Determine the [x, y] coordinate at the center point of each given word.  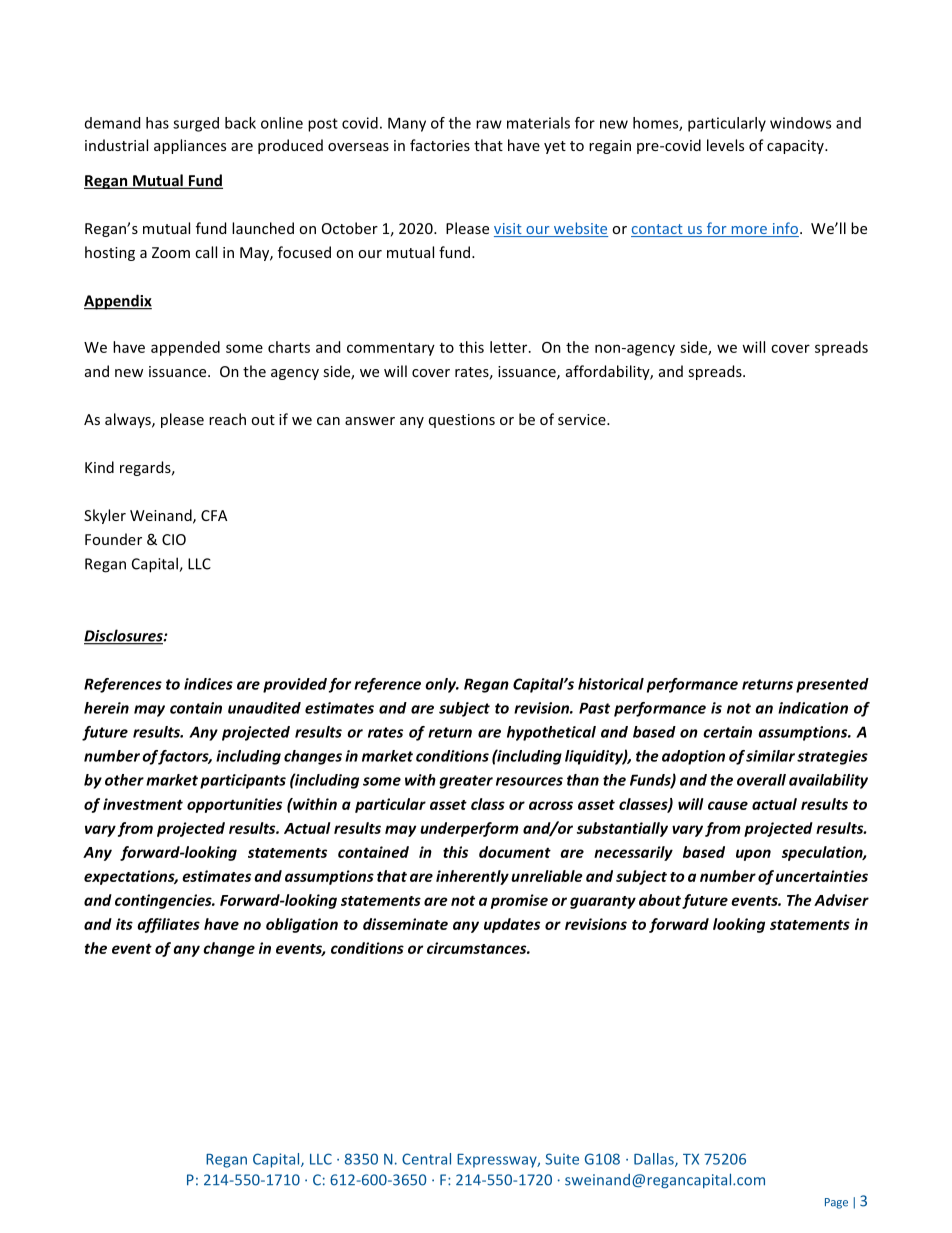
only [441, 685]
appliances [190, 146]
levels [725, 145]
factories [440, 145]
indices [208, 684]
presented [832, 685]
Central [426, 1159]
